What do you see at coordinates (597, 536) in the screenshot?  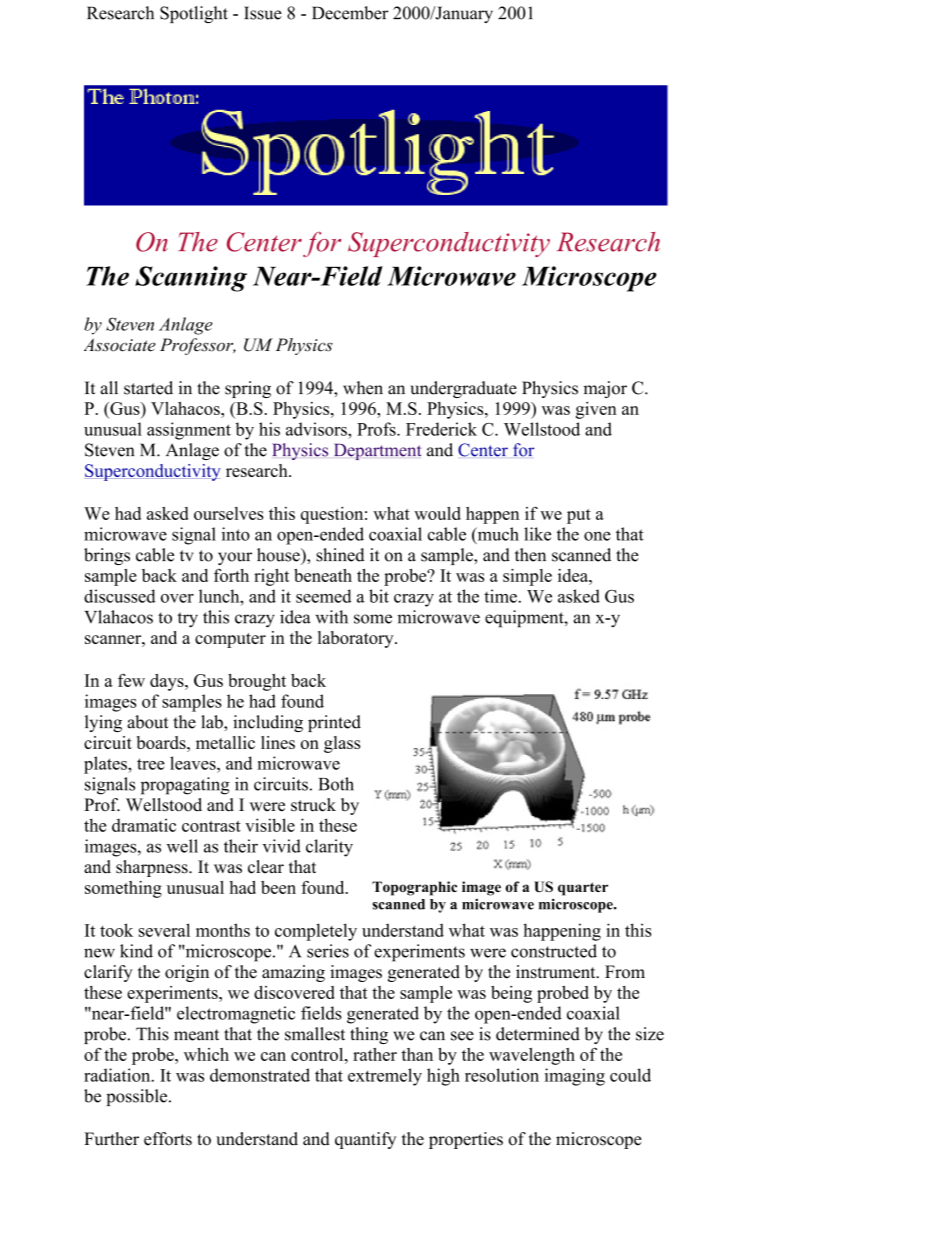 I see `one` at bounding box center [597, 536].
